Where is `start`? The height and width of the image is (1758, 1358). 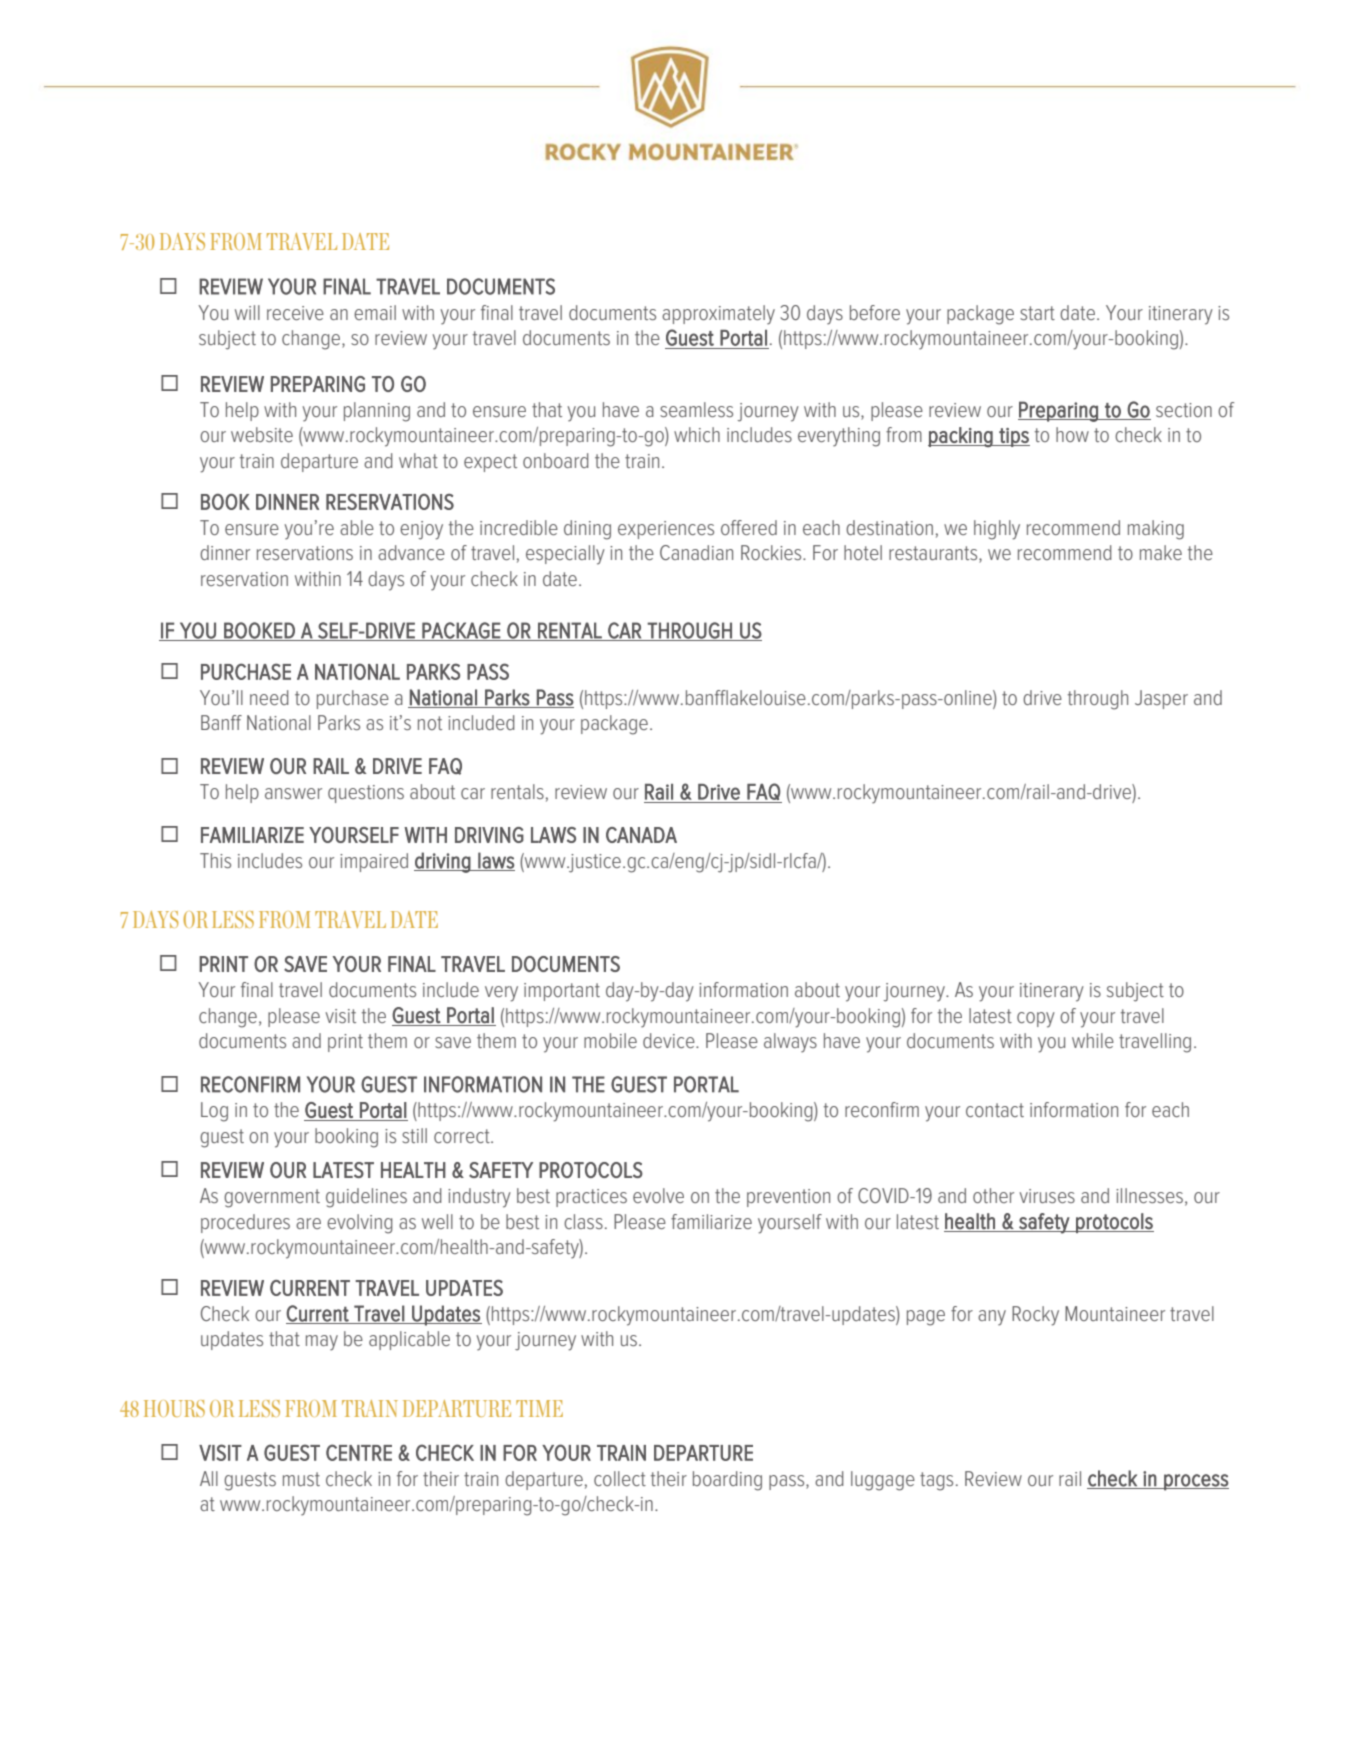 start is located at coordinates (1037, 313).
